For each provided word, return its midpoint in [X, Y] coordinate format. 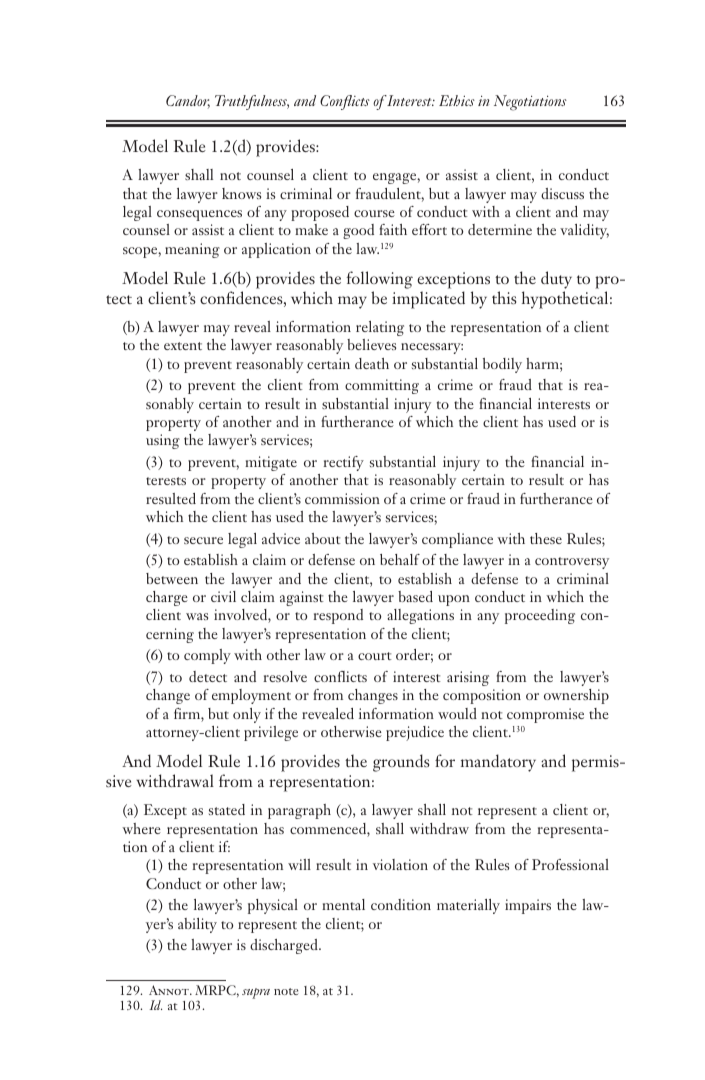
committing [382, 386]
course [374, 213]
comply [207, 656]
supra [256, 993]
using [163, 441]
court [375, 656]
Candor [188, 101]
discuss [562, 193]
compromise [545, 715]
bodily [502, 365]
